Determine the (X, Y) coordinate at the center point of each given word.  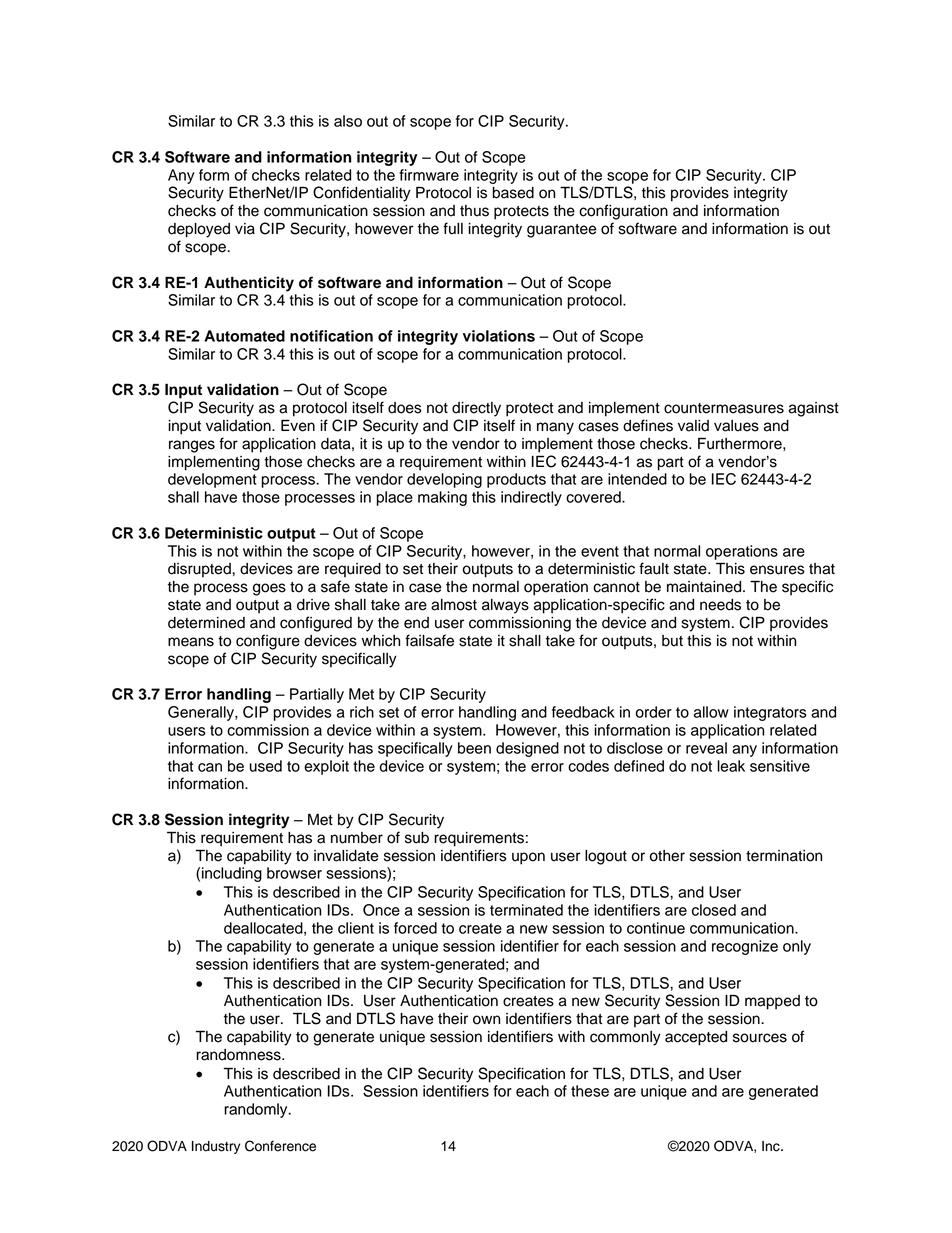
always (505, 606)
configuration (623, 212)
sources (760, 1038)
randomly (257, 1110)
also (348, 121)
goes (269, 589)
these (590, 1091)
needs (720, 605)
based (513, 193)
